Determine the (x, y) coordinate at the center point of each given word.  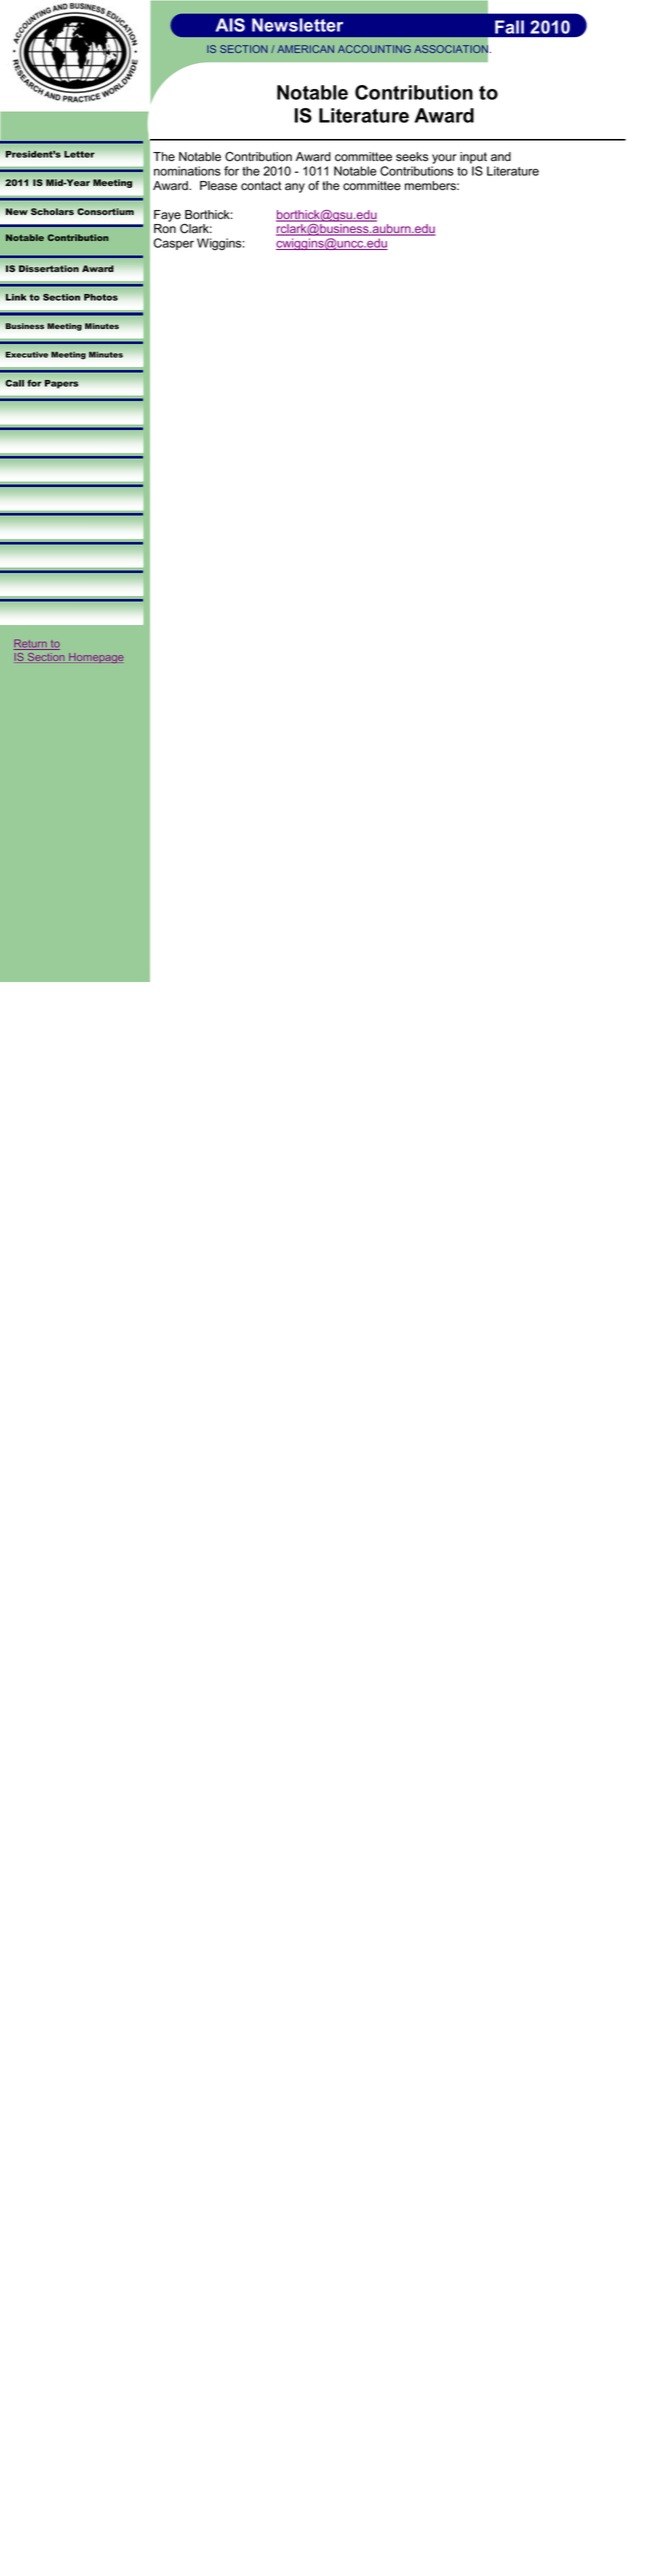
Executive (26, 354)
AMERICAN (305, 49)
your (444, 160)
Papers (61, 384)
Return (31, 644)
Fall (509, 27)
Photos (101, 297)
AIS (230, 25)
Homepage (96, 658)
